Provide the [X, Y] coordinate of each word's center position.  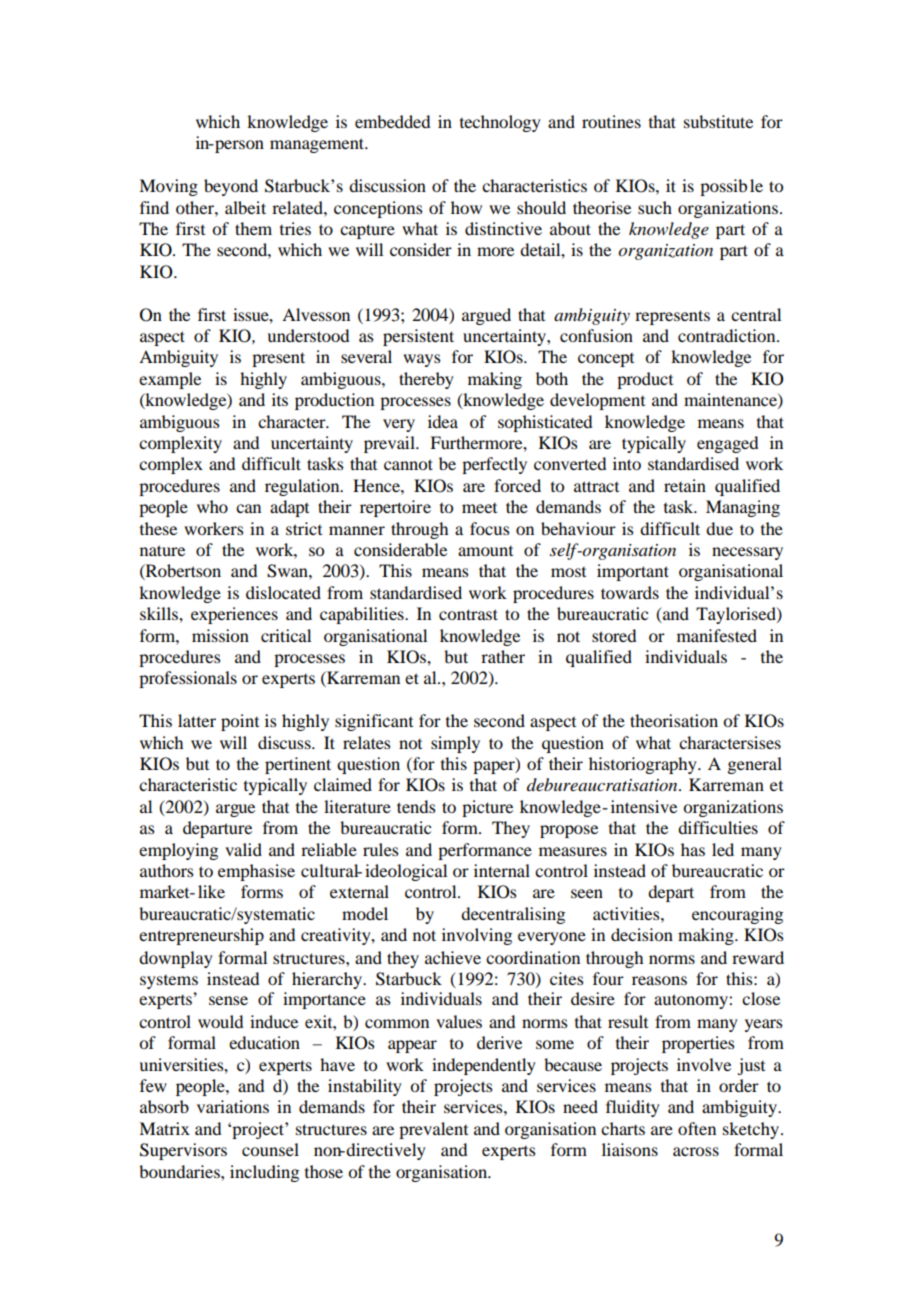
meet [479, 508]
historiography [644, 765]
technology [500, 123]
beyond [231, 187]
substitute [718, 121]
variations [233, 1106]
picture [487, 808]
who [212, 506]
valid [243, 849]
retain [685, 485]
